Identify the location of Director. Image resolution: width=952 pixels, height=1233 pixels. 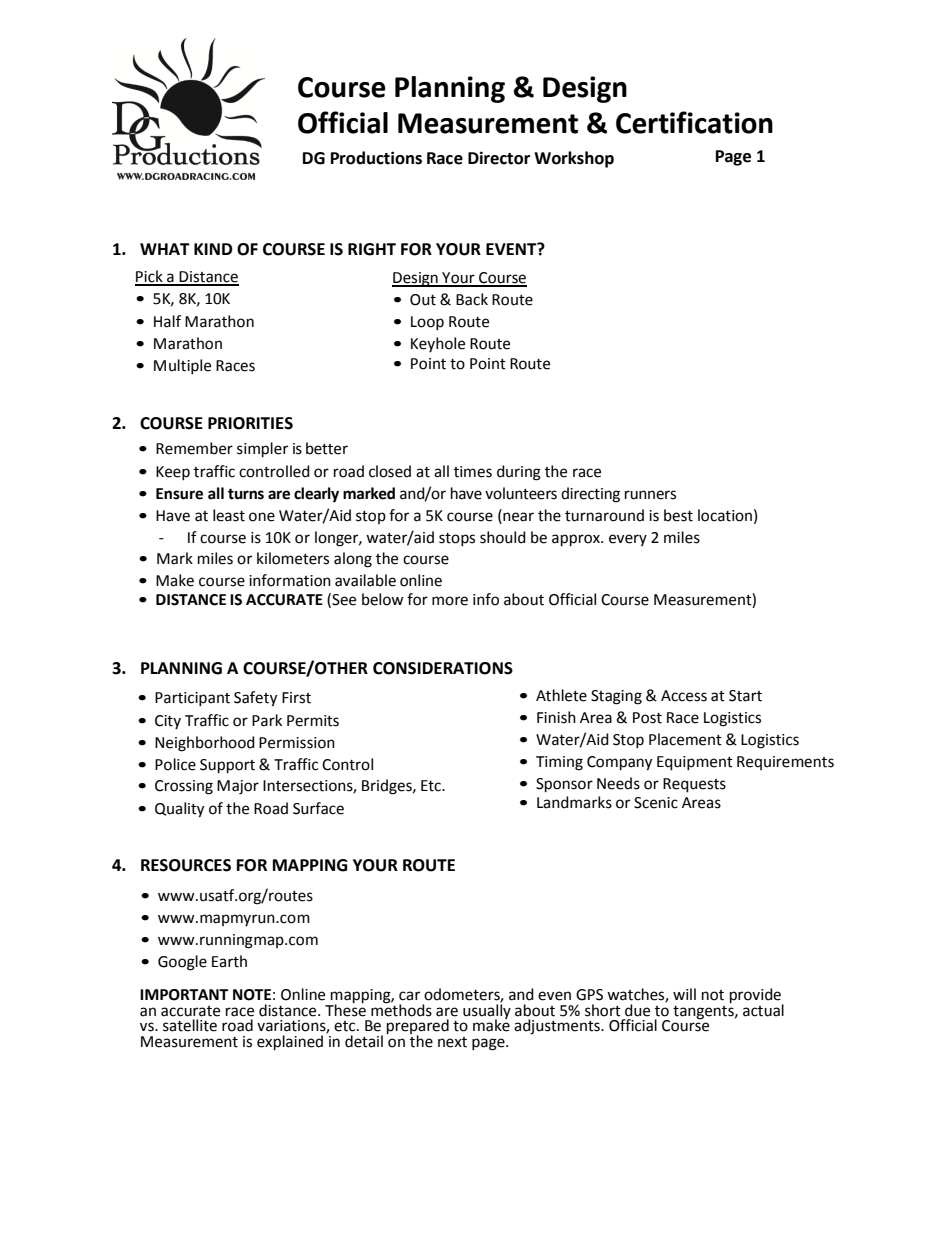
(499, 158).
